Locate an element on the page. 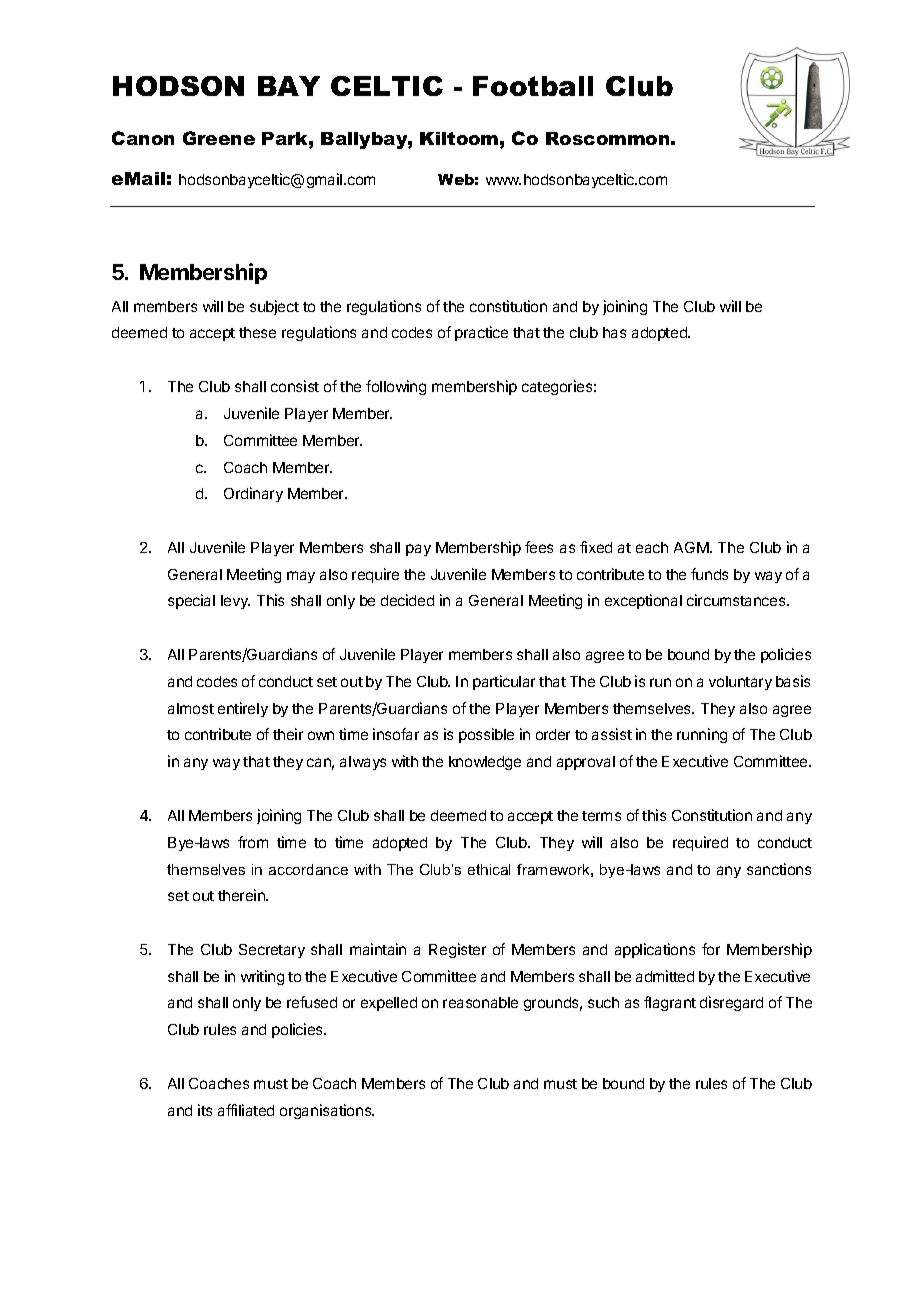  its is located at coordinates (205, 1110).
